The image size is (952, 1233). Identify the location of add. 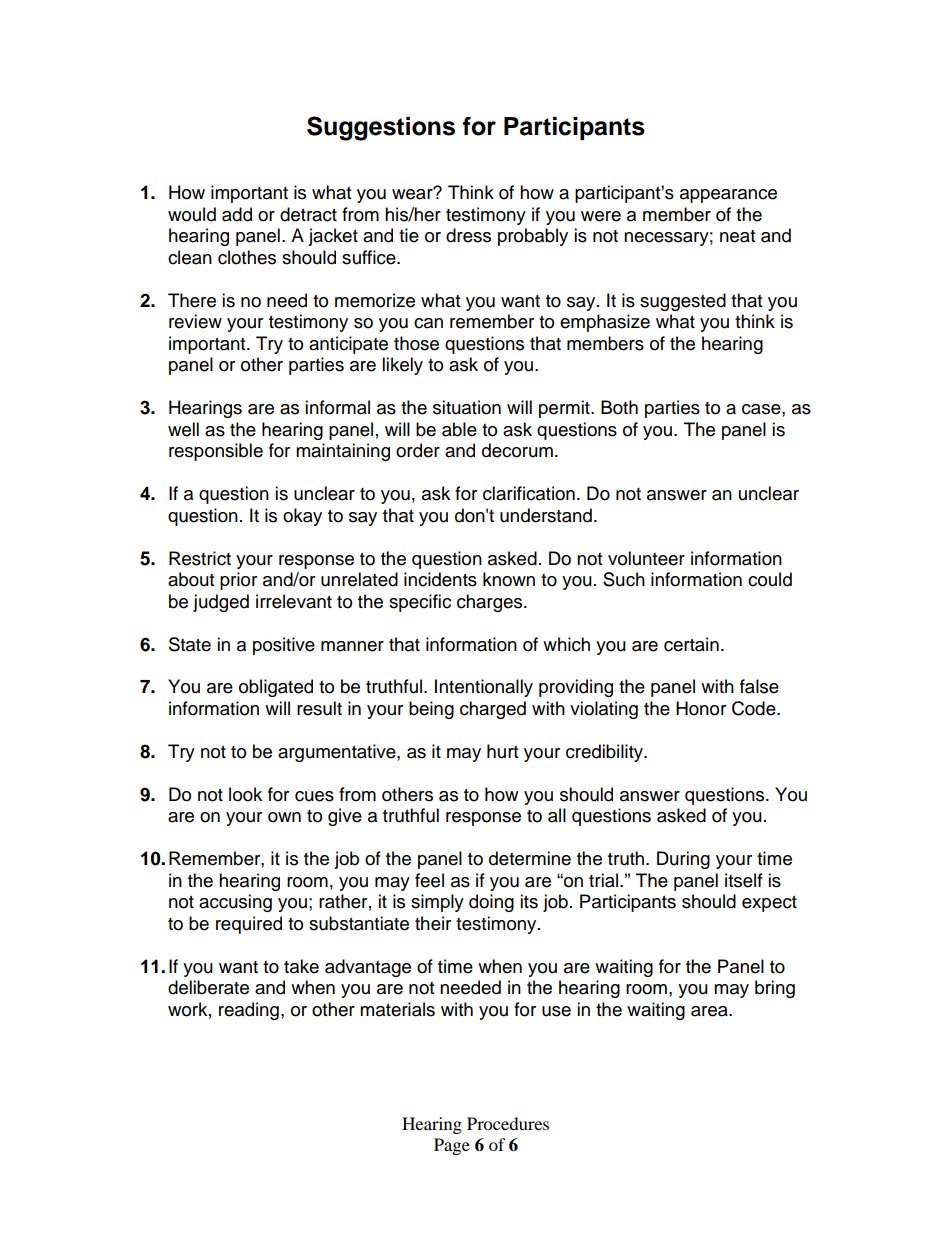
(237, 214).
